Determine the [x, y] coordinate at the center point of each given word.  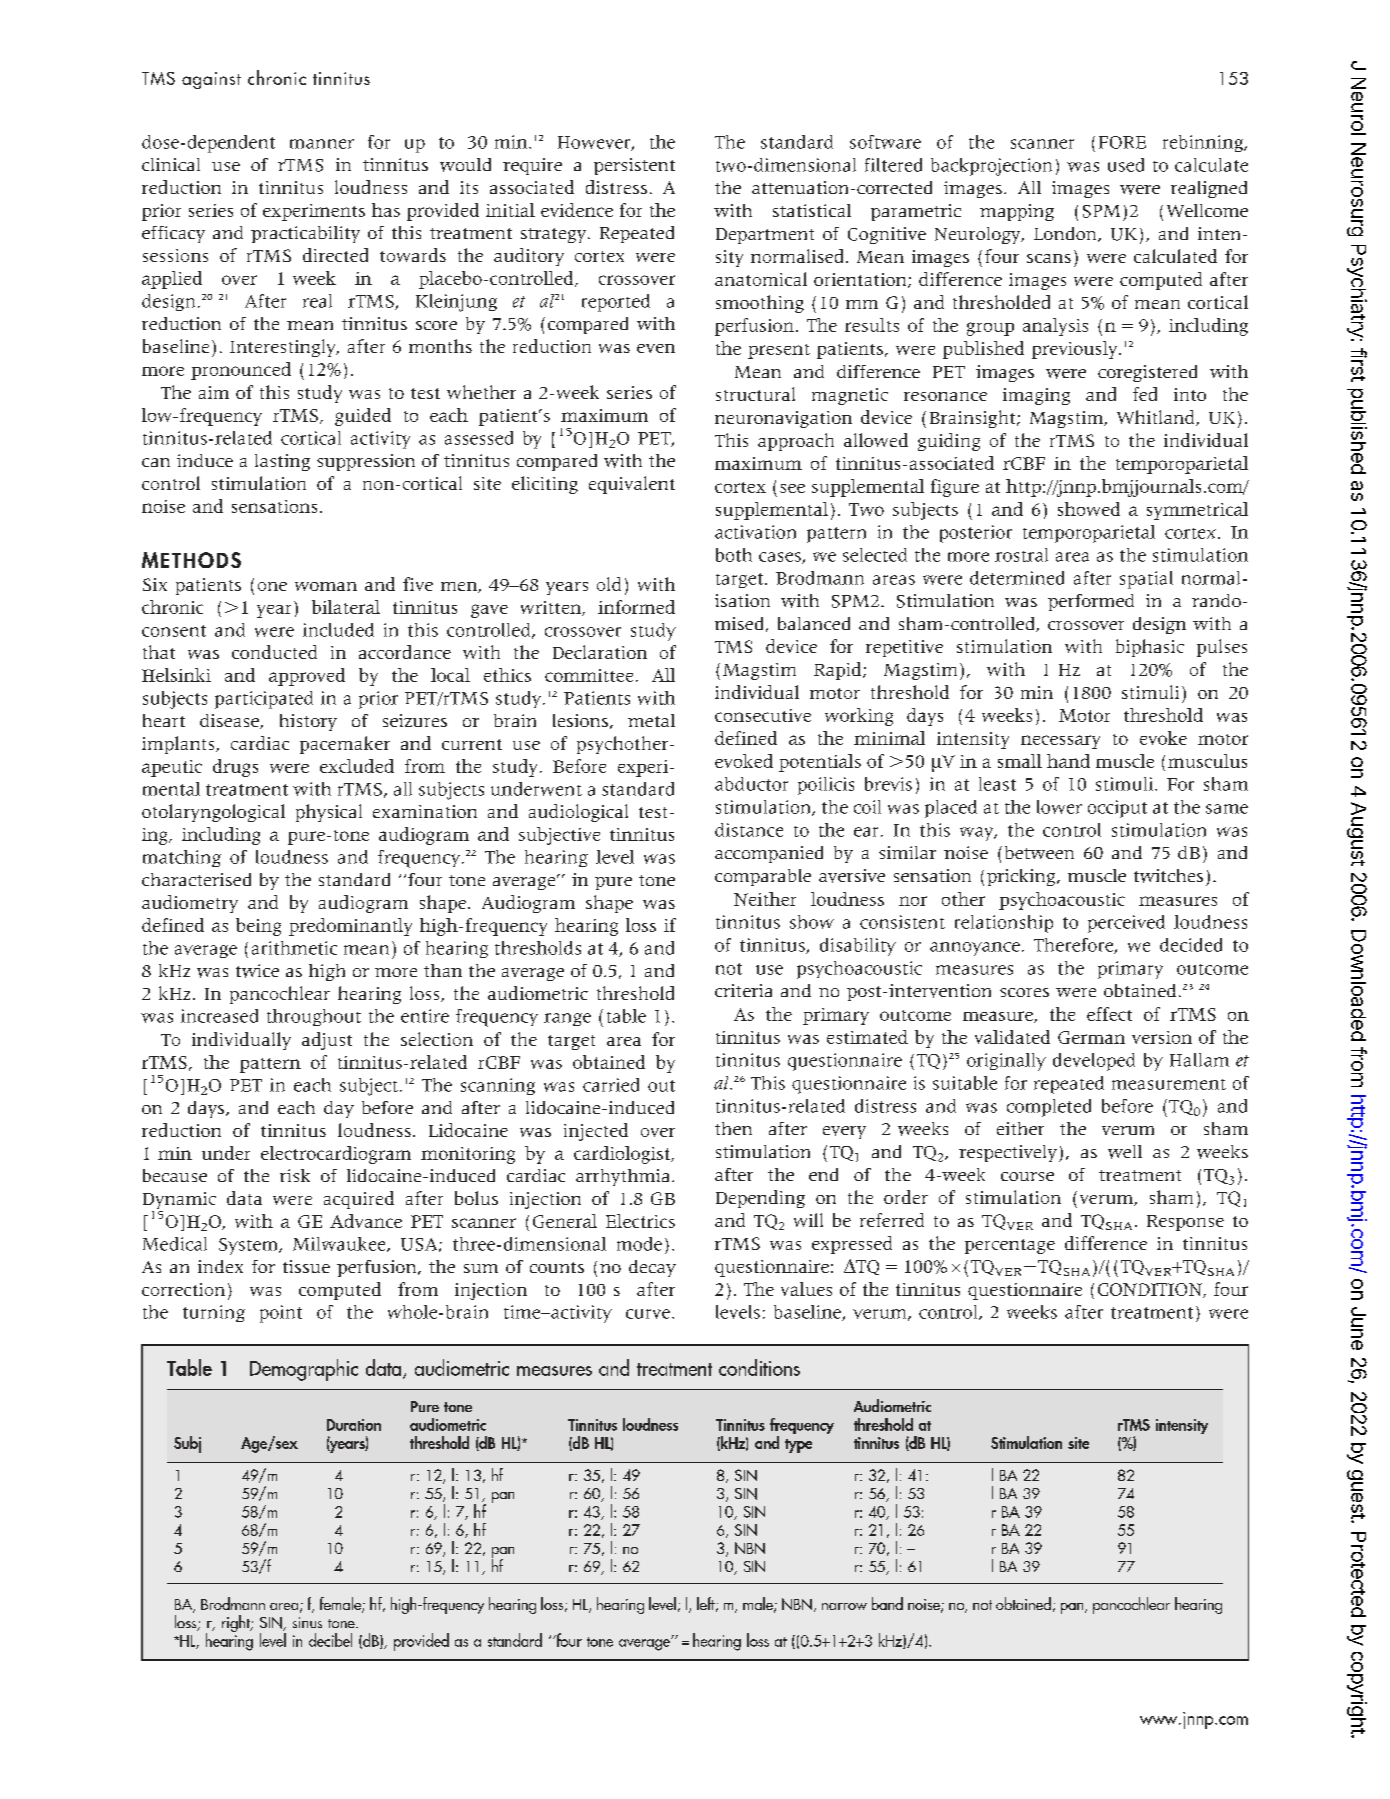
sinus [307, 1622]
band [887, 1603]
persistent [634, 166]
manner [322, 144]
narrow [844, 1606]
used [1126, 165]
